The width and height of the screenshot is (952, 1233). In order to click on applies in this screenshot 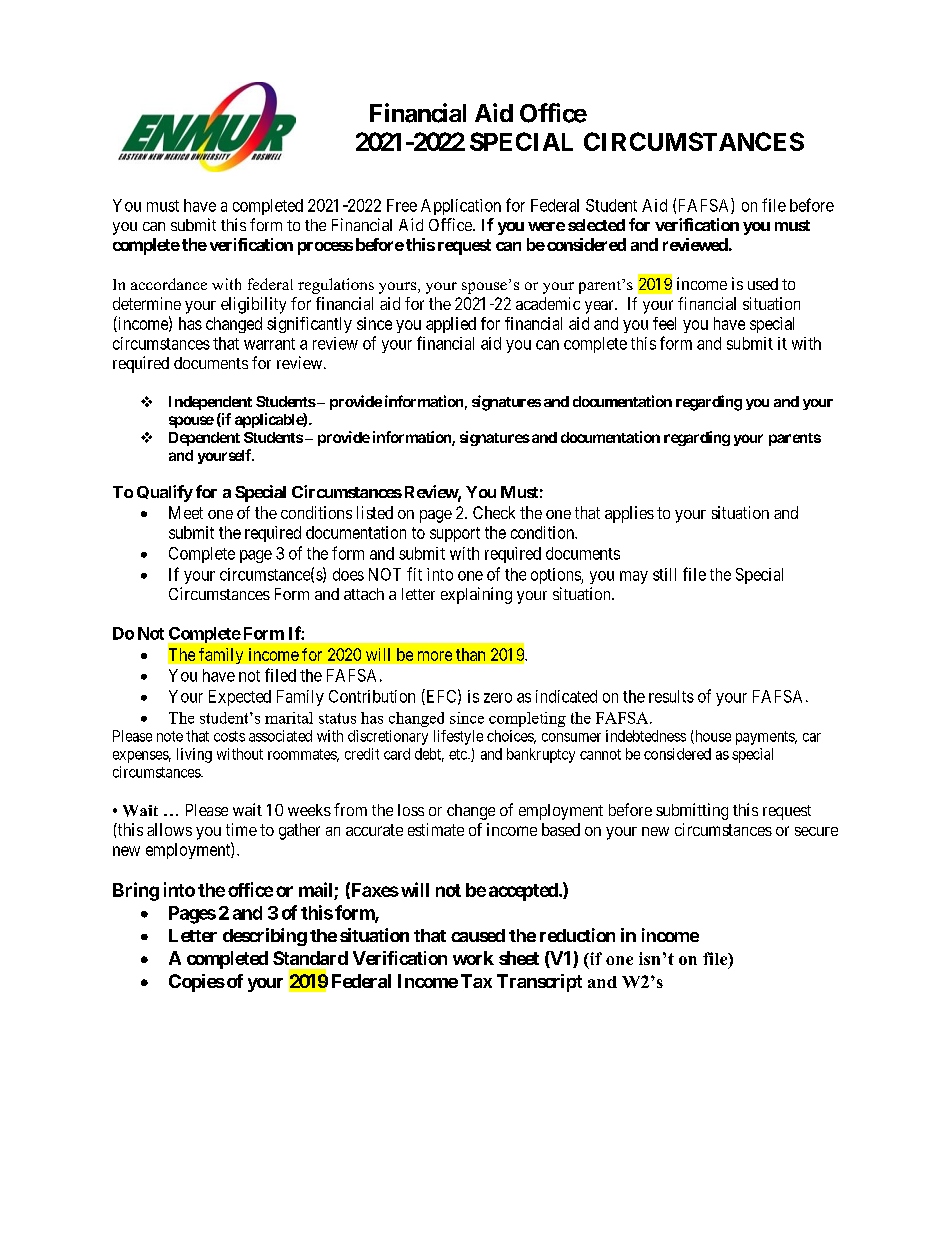, I will do `click(629, 514)`.
